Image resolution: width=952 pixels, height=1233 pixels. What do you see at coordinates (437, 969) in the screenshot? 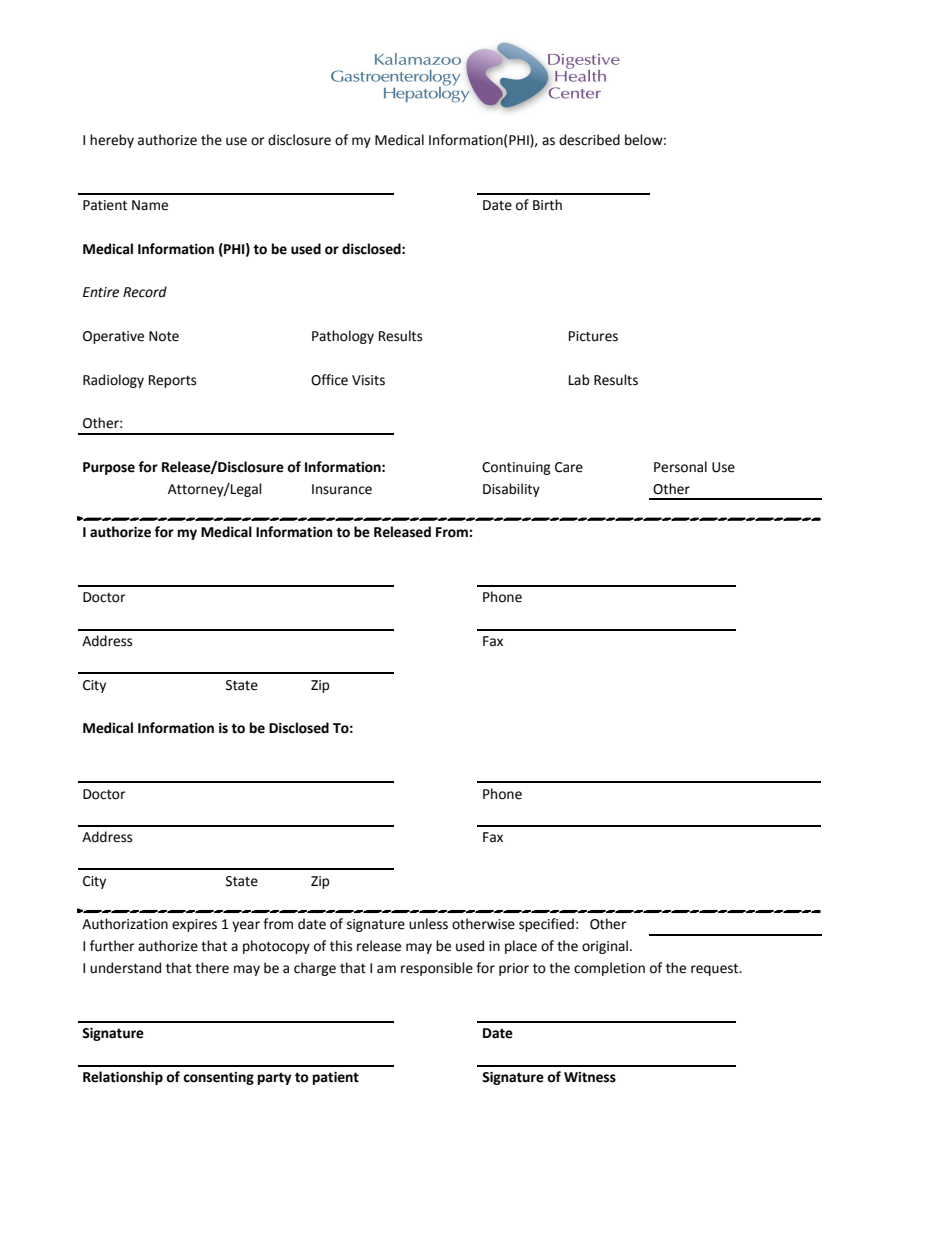
I see `responsible` at bounding box center [437, 969].
